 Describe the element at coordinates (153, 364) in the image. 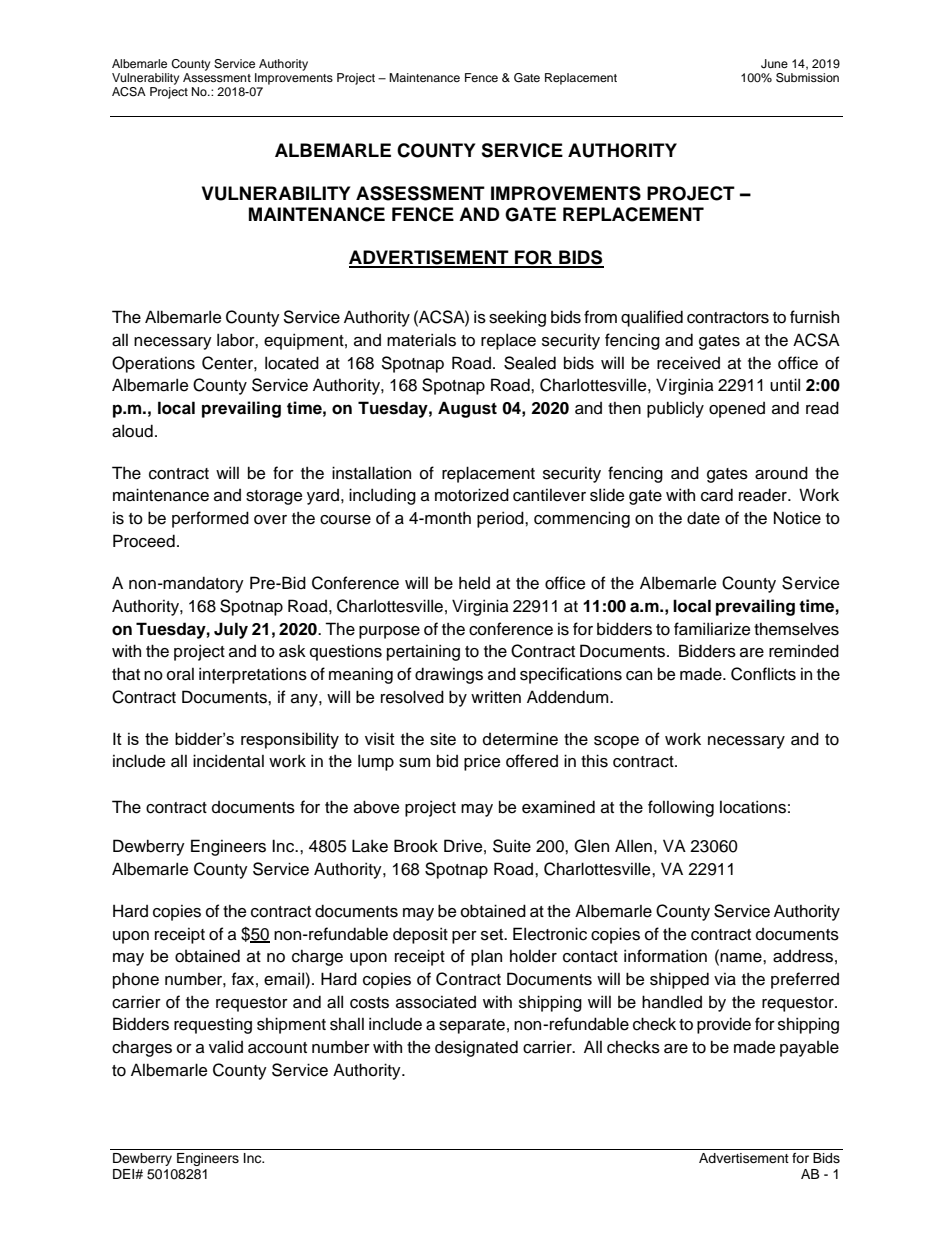

I see `Operations` at that location.
